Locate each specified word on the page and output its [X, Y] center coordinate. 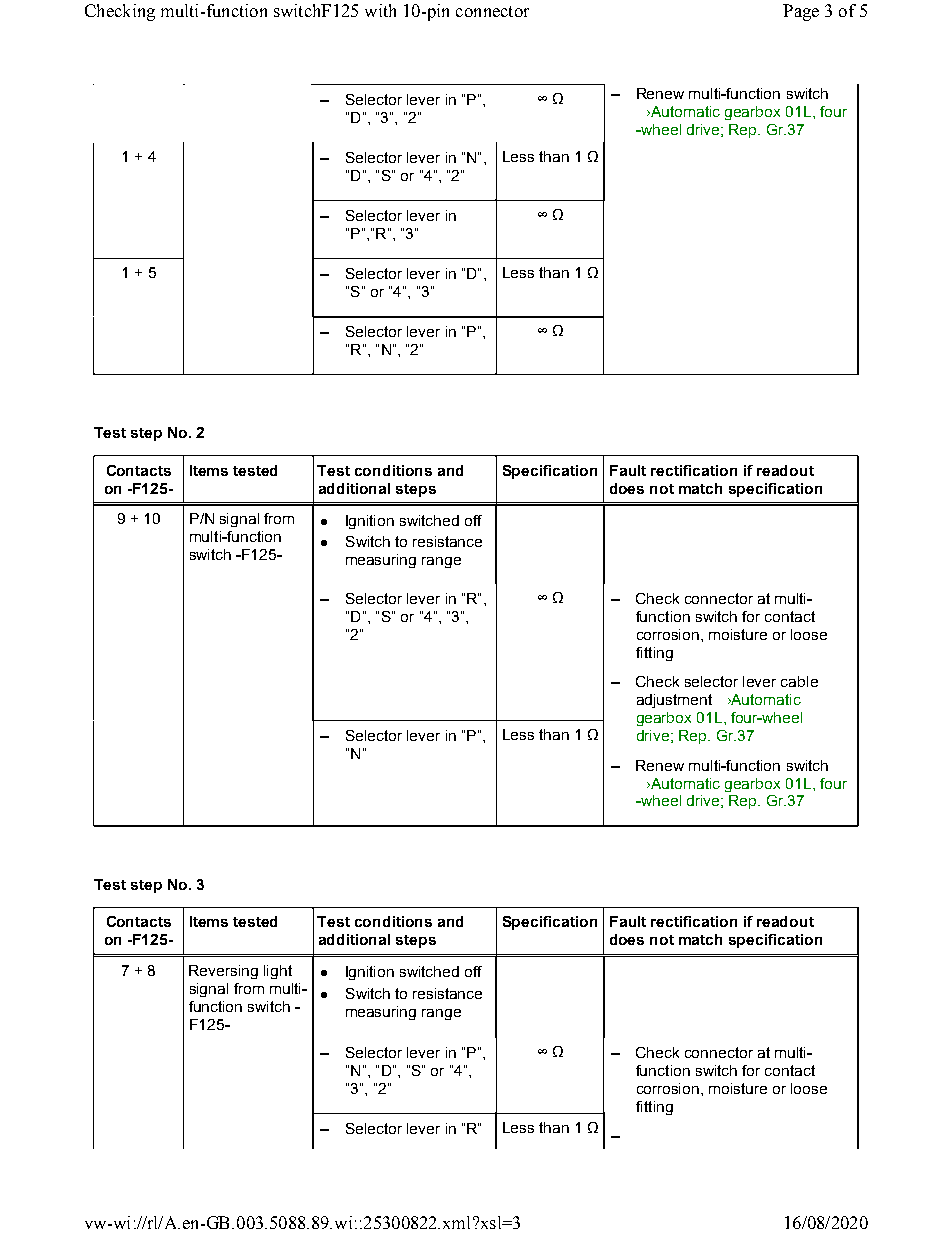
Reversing [223, 972]
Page [801, 12]
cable [799, 681]
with [380, 10]
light [278, 972]
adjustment [674, 701]
